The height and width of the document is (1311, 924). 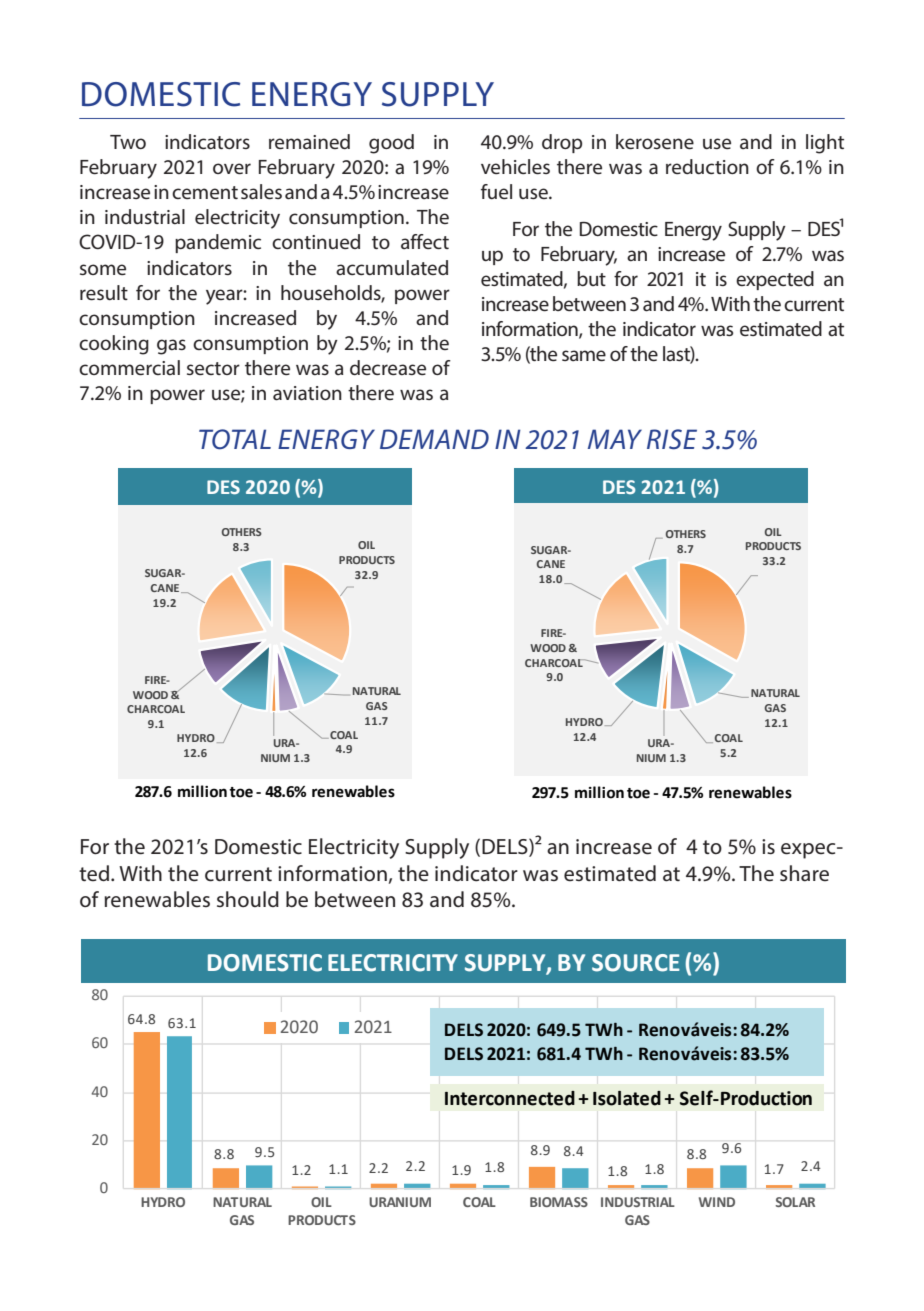 What do you see at coordinates (717, 1202) in the document?
I see `WIND` at bounding box center [717, 1202].
